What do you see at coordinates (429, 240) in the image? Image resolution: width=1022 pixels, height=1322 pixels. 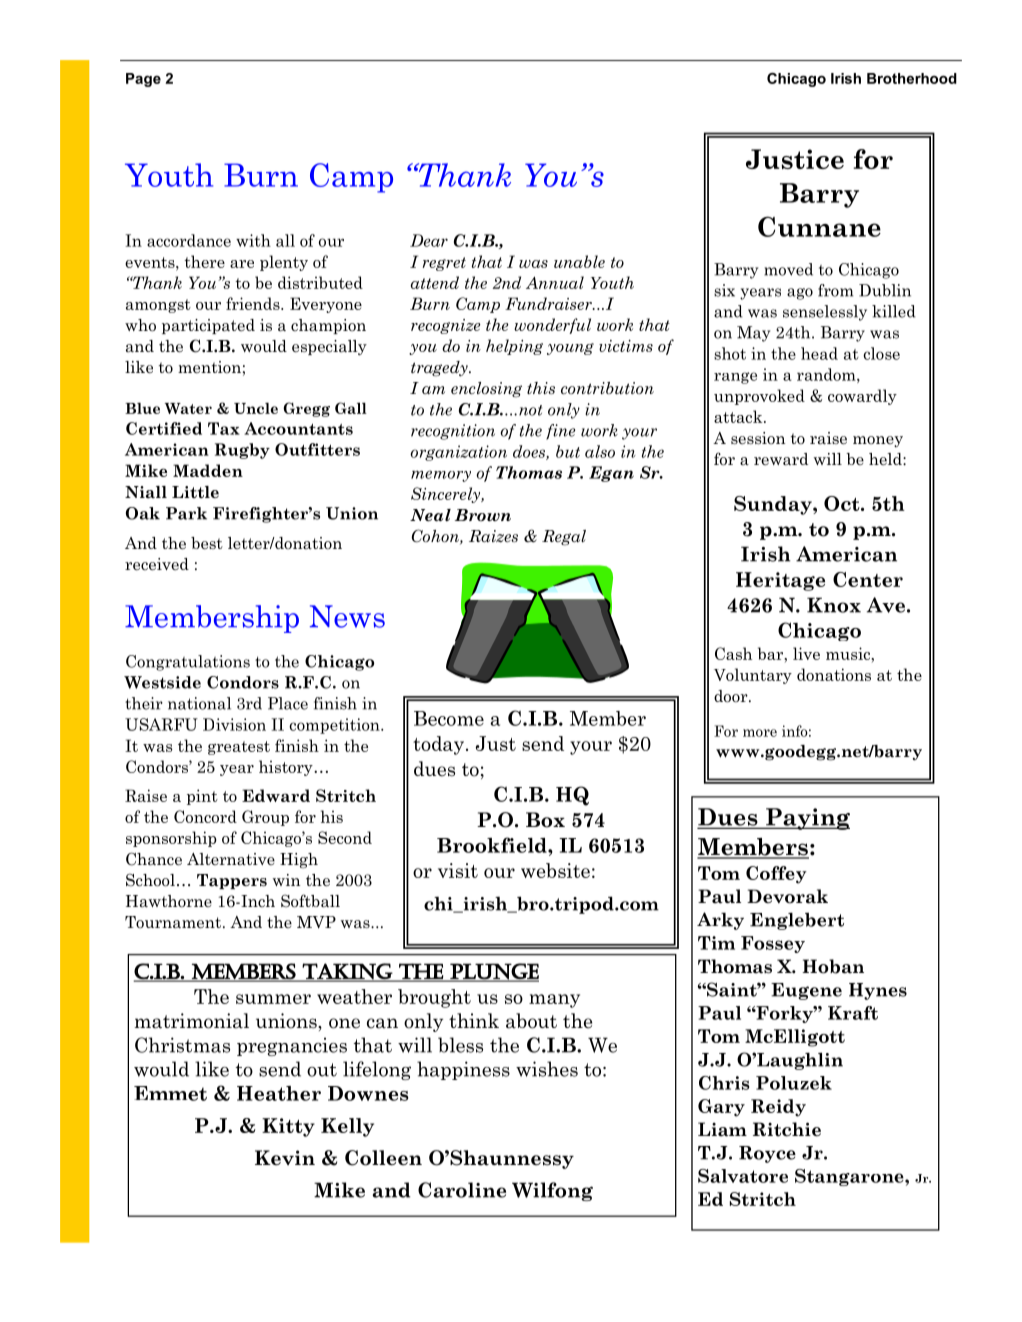 I see `Dear` at bounding box center [429, 240].
